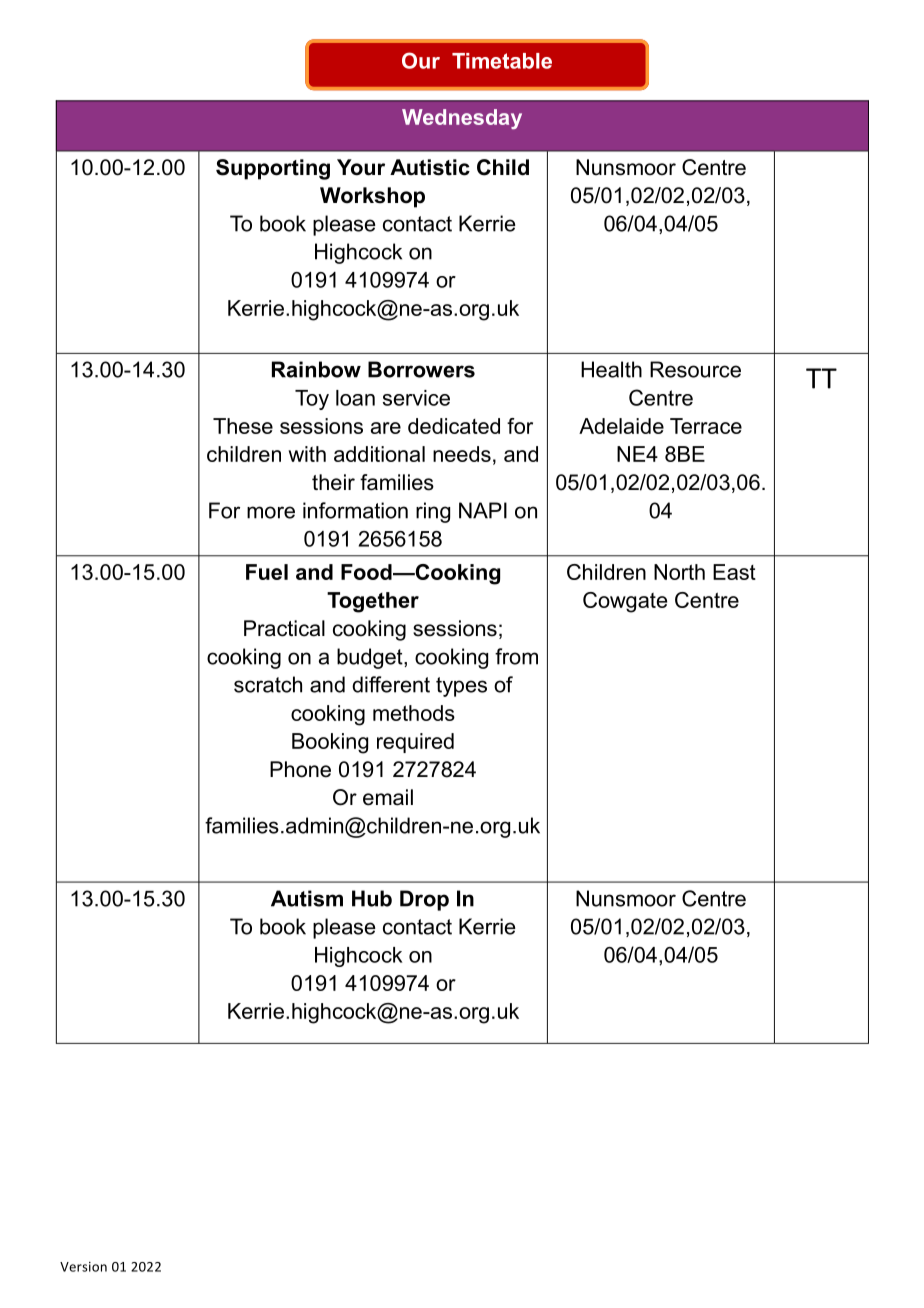 Image resolution: width=924 pixels, height=1308 pixels. What do you see at coordinates (462, 119) in the screenshot?
I see `Wednesday` at bounding box center [462, 119].
